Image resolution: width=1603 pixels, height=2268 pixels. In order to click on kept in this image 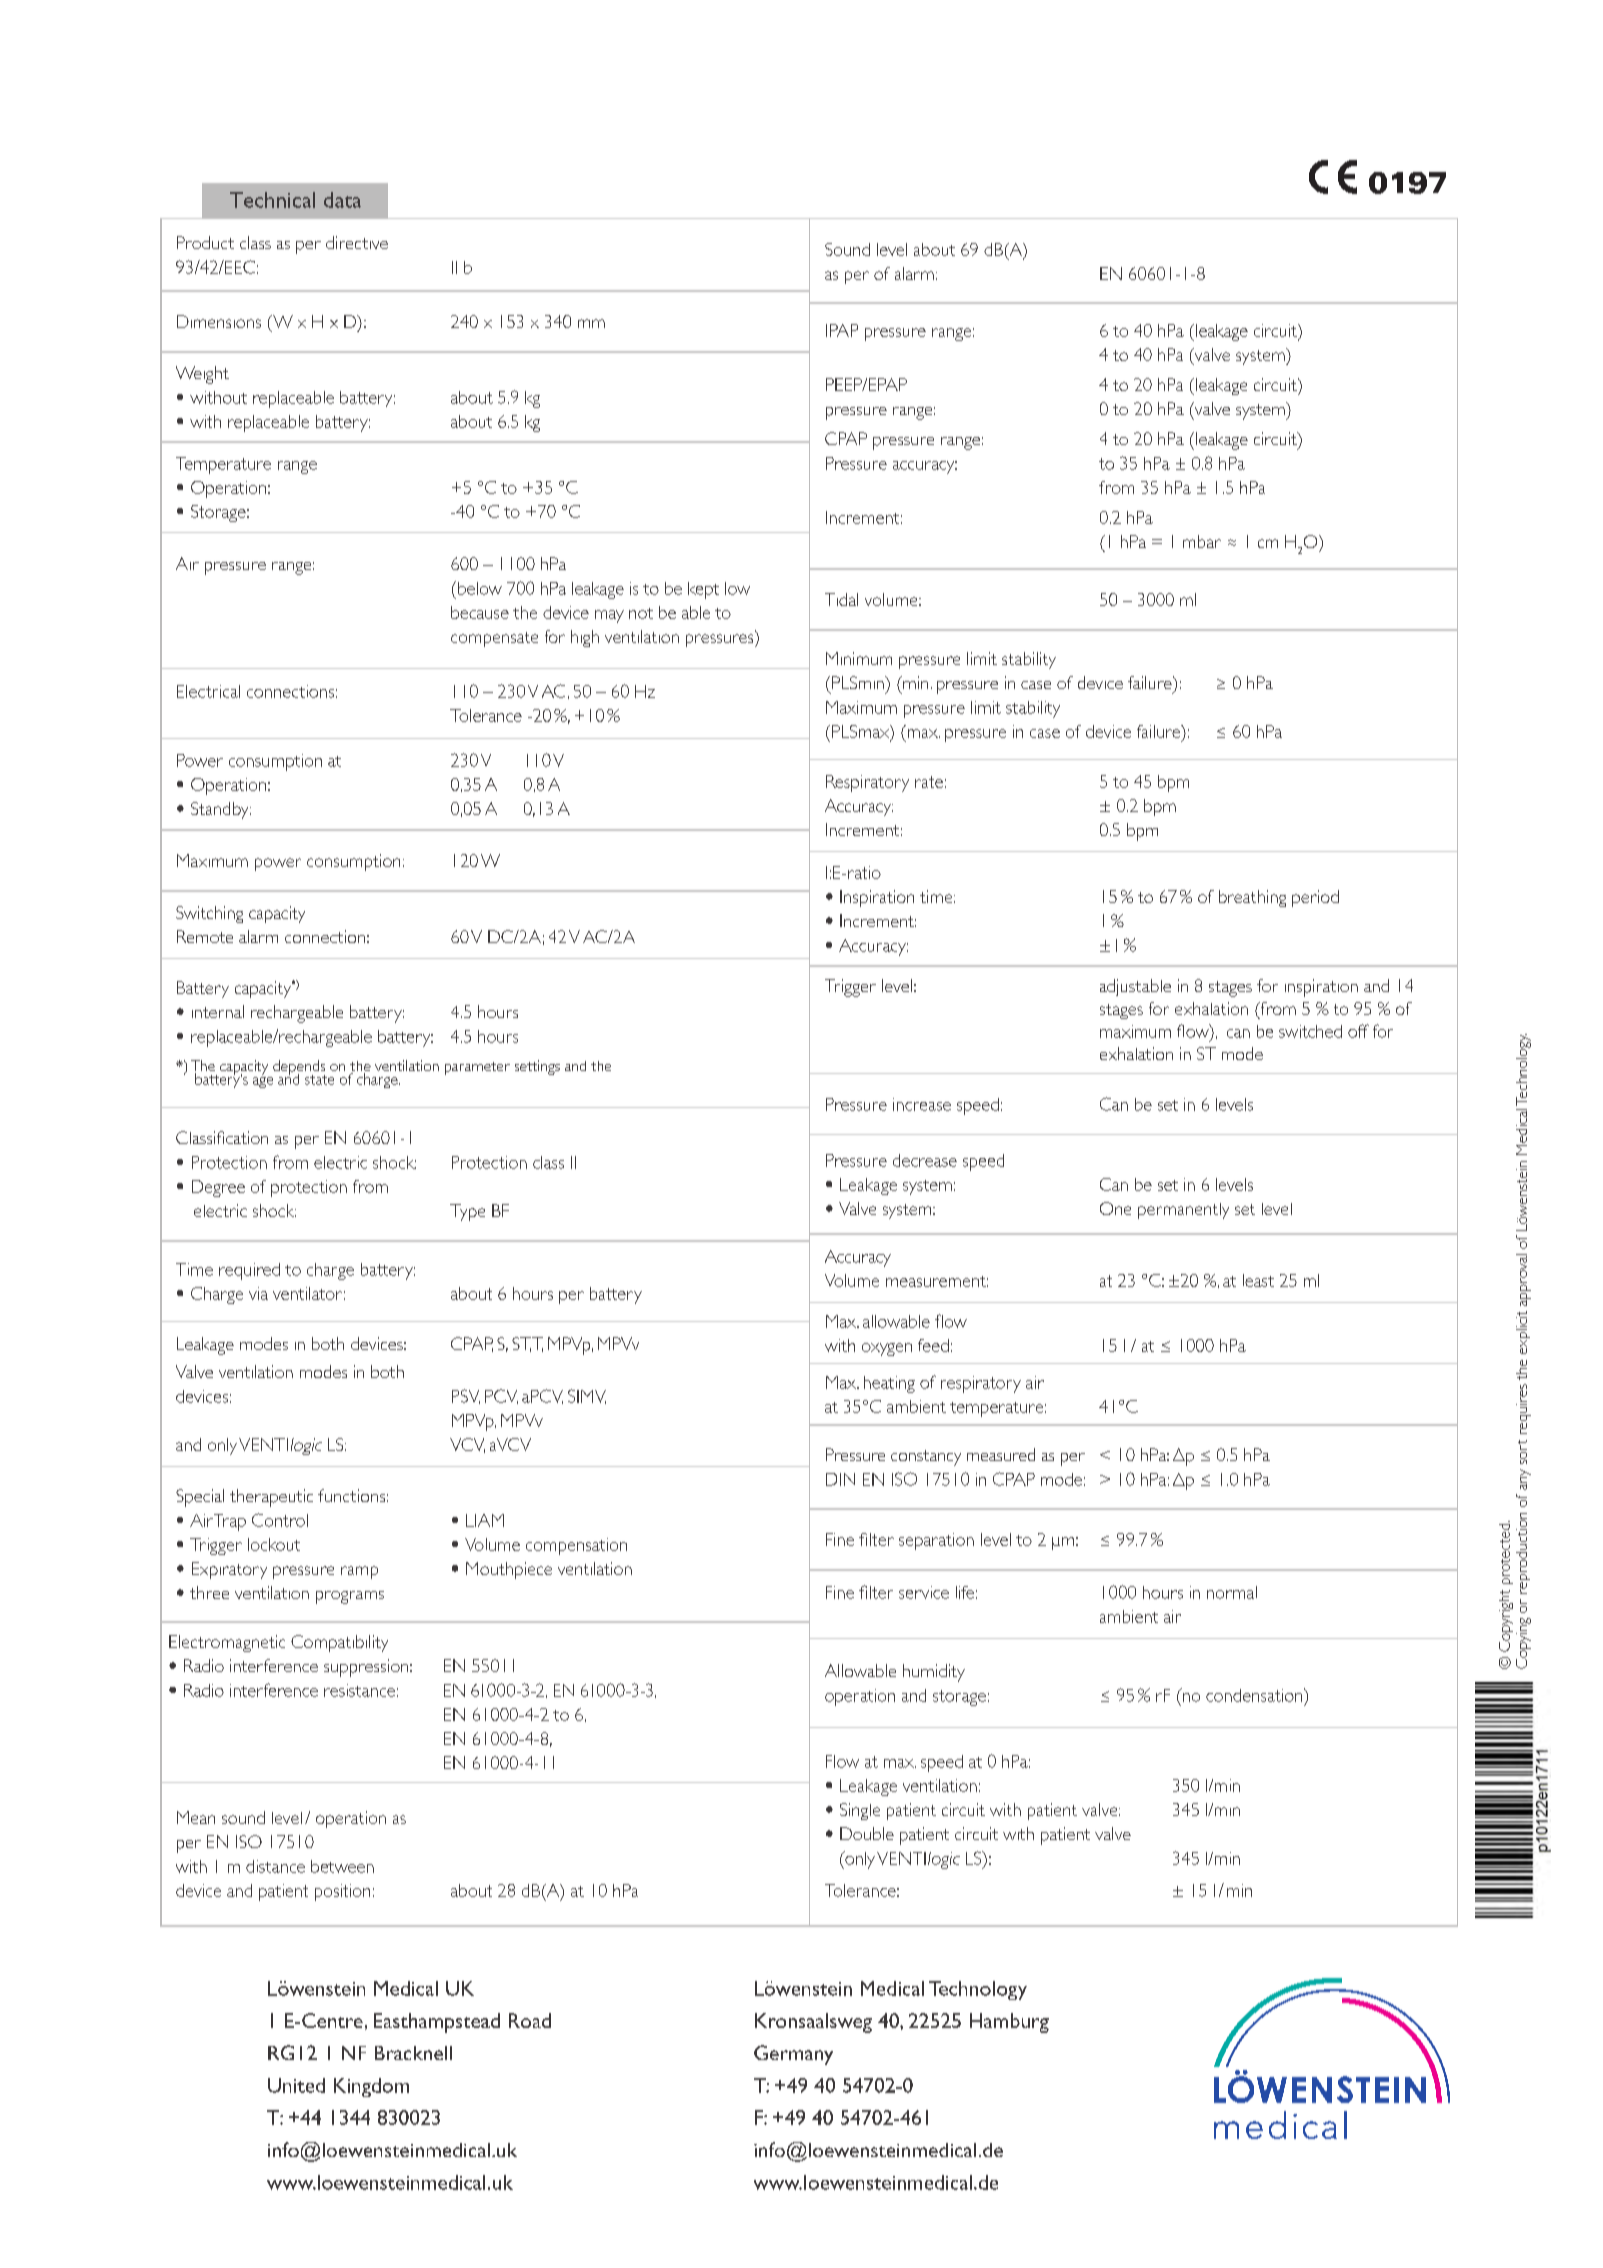, I will do `click(703, 590)`.
